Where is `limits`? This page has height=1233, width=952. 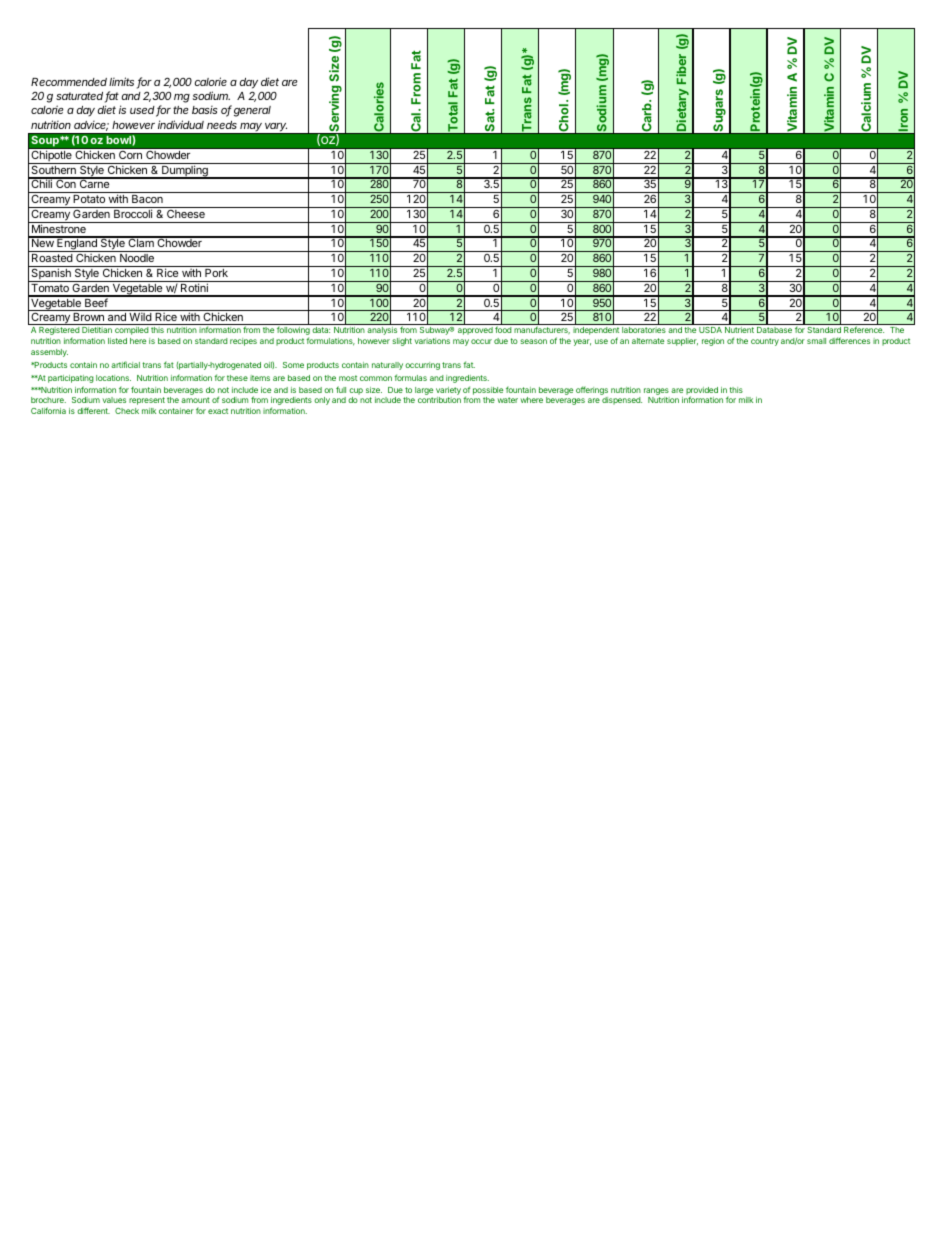 limits is located at coordinates (121, 81).
